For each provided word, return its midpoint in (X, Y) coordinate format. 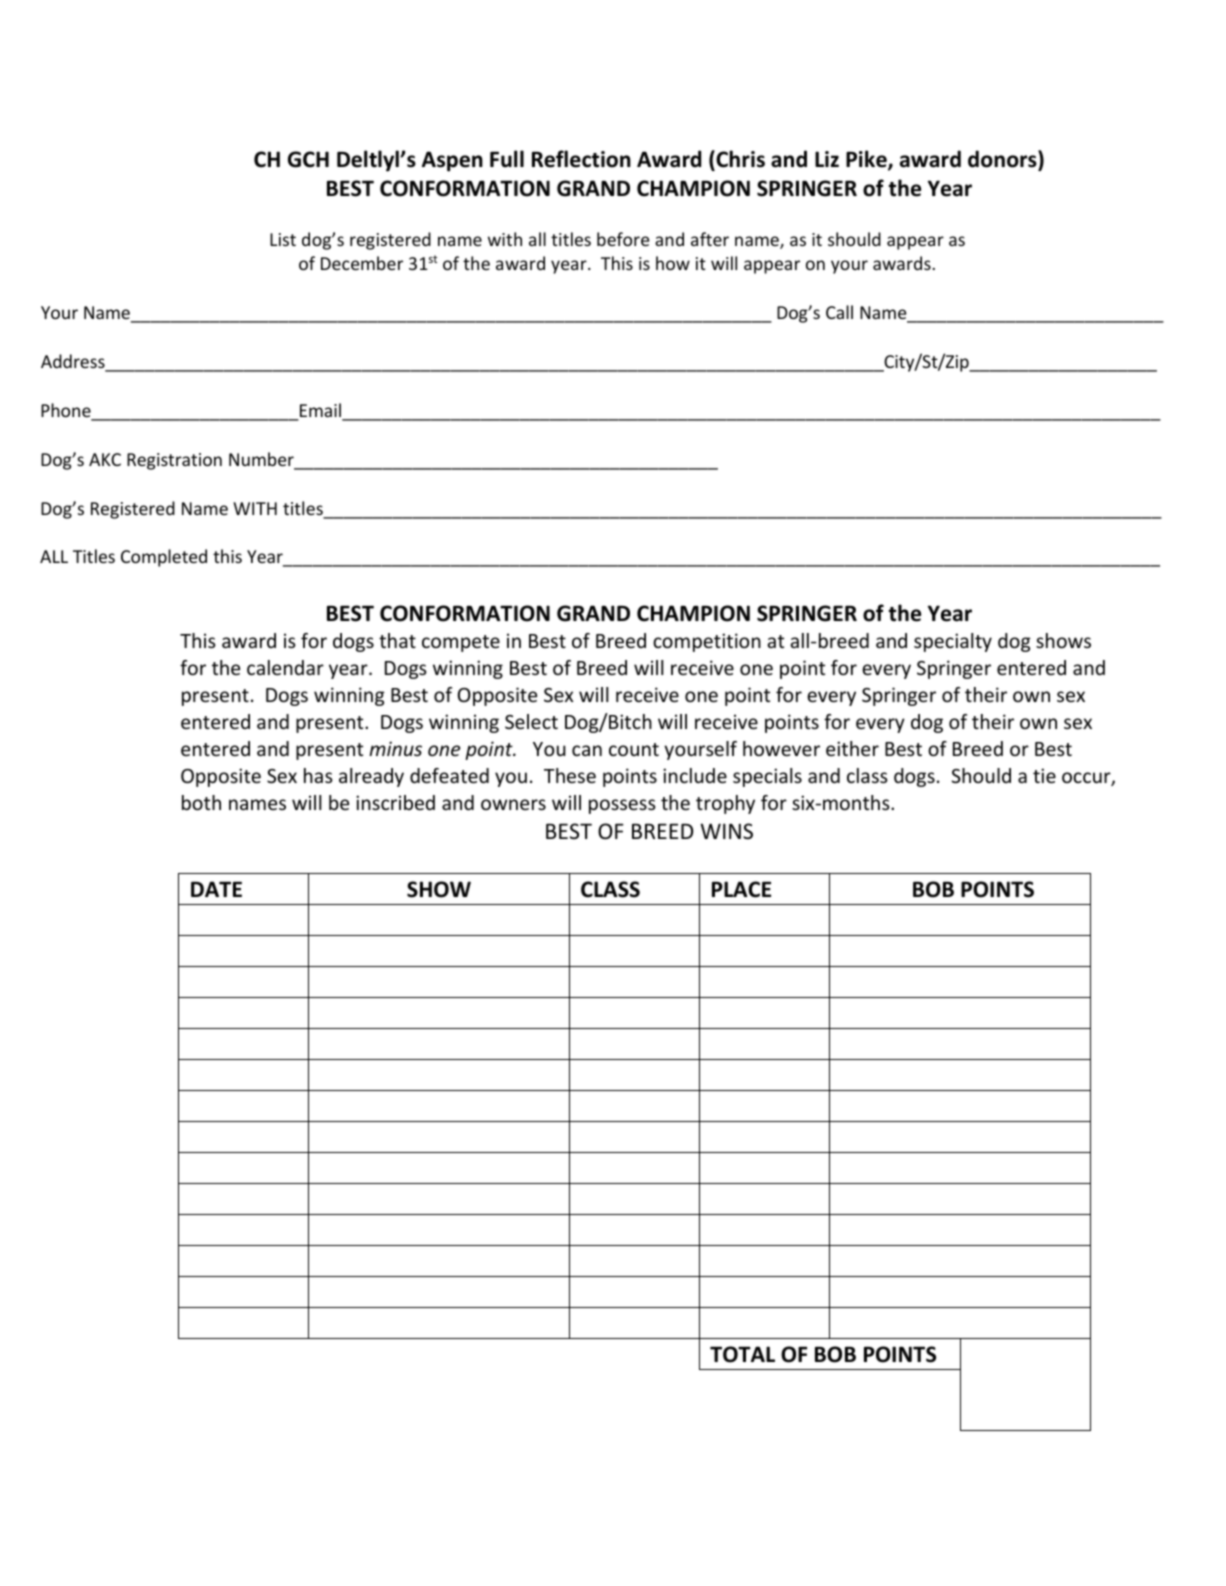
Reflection (581, 159)
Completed (164, 558)
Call (839, 312)
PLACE (741, 889)
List (283, 239)
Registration (174, 461)
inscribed (395, 802)
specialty (953, 642)
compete (461, 643)
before (623, 239)
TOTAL (742, 1354)
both (201, 802)
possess (622, 806)
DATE (216, 889)
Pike (867, 160)
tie (1044, 775)
